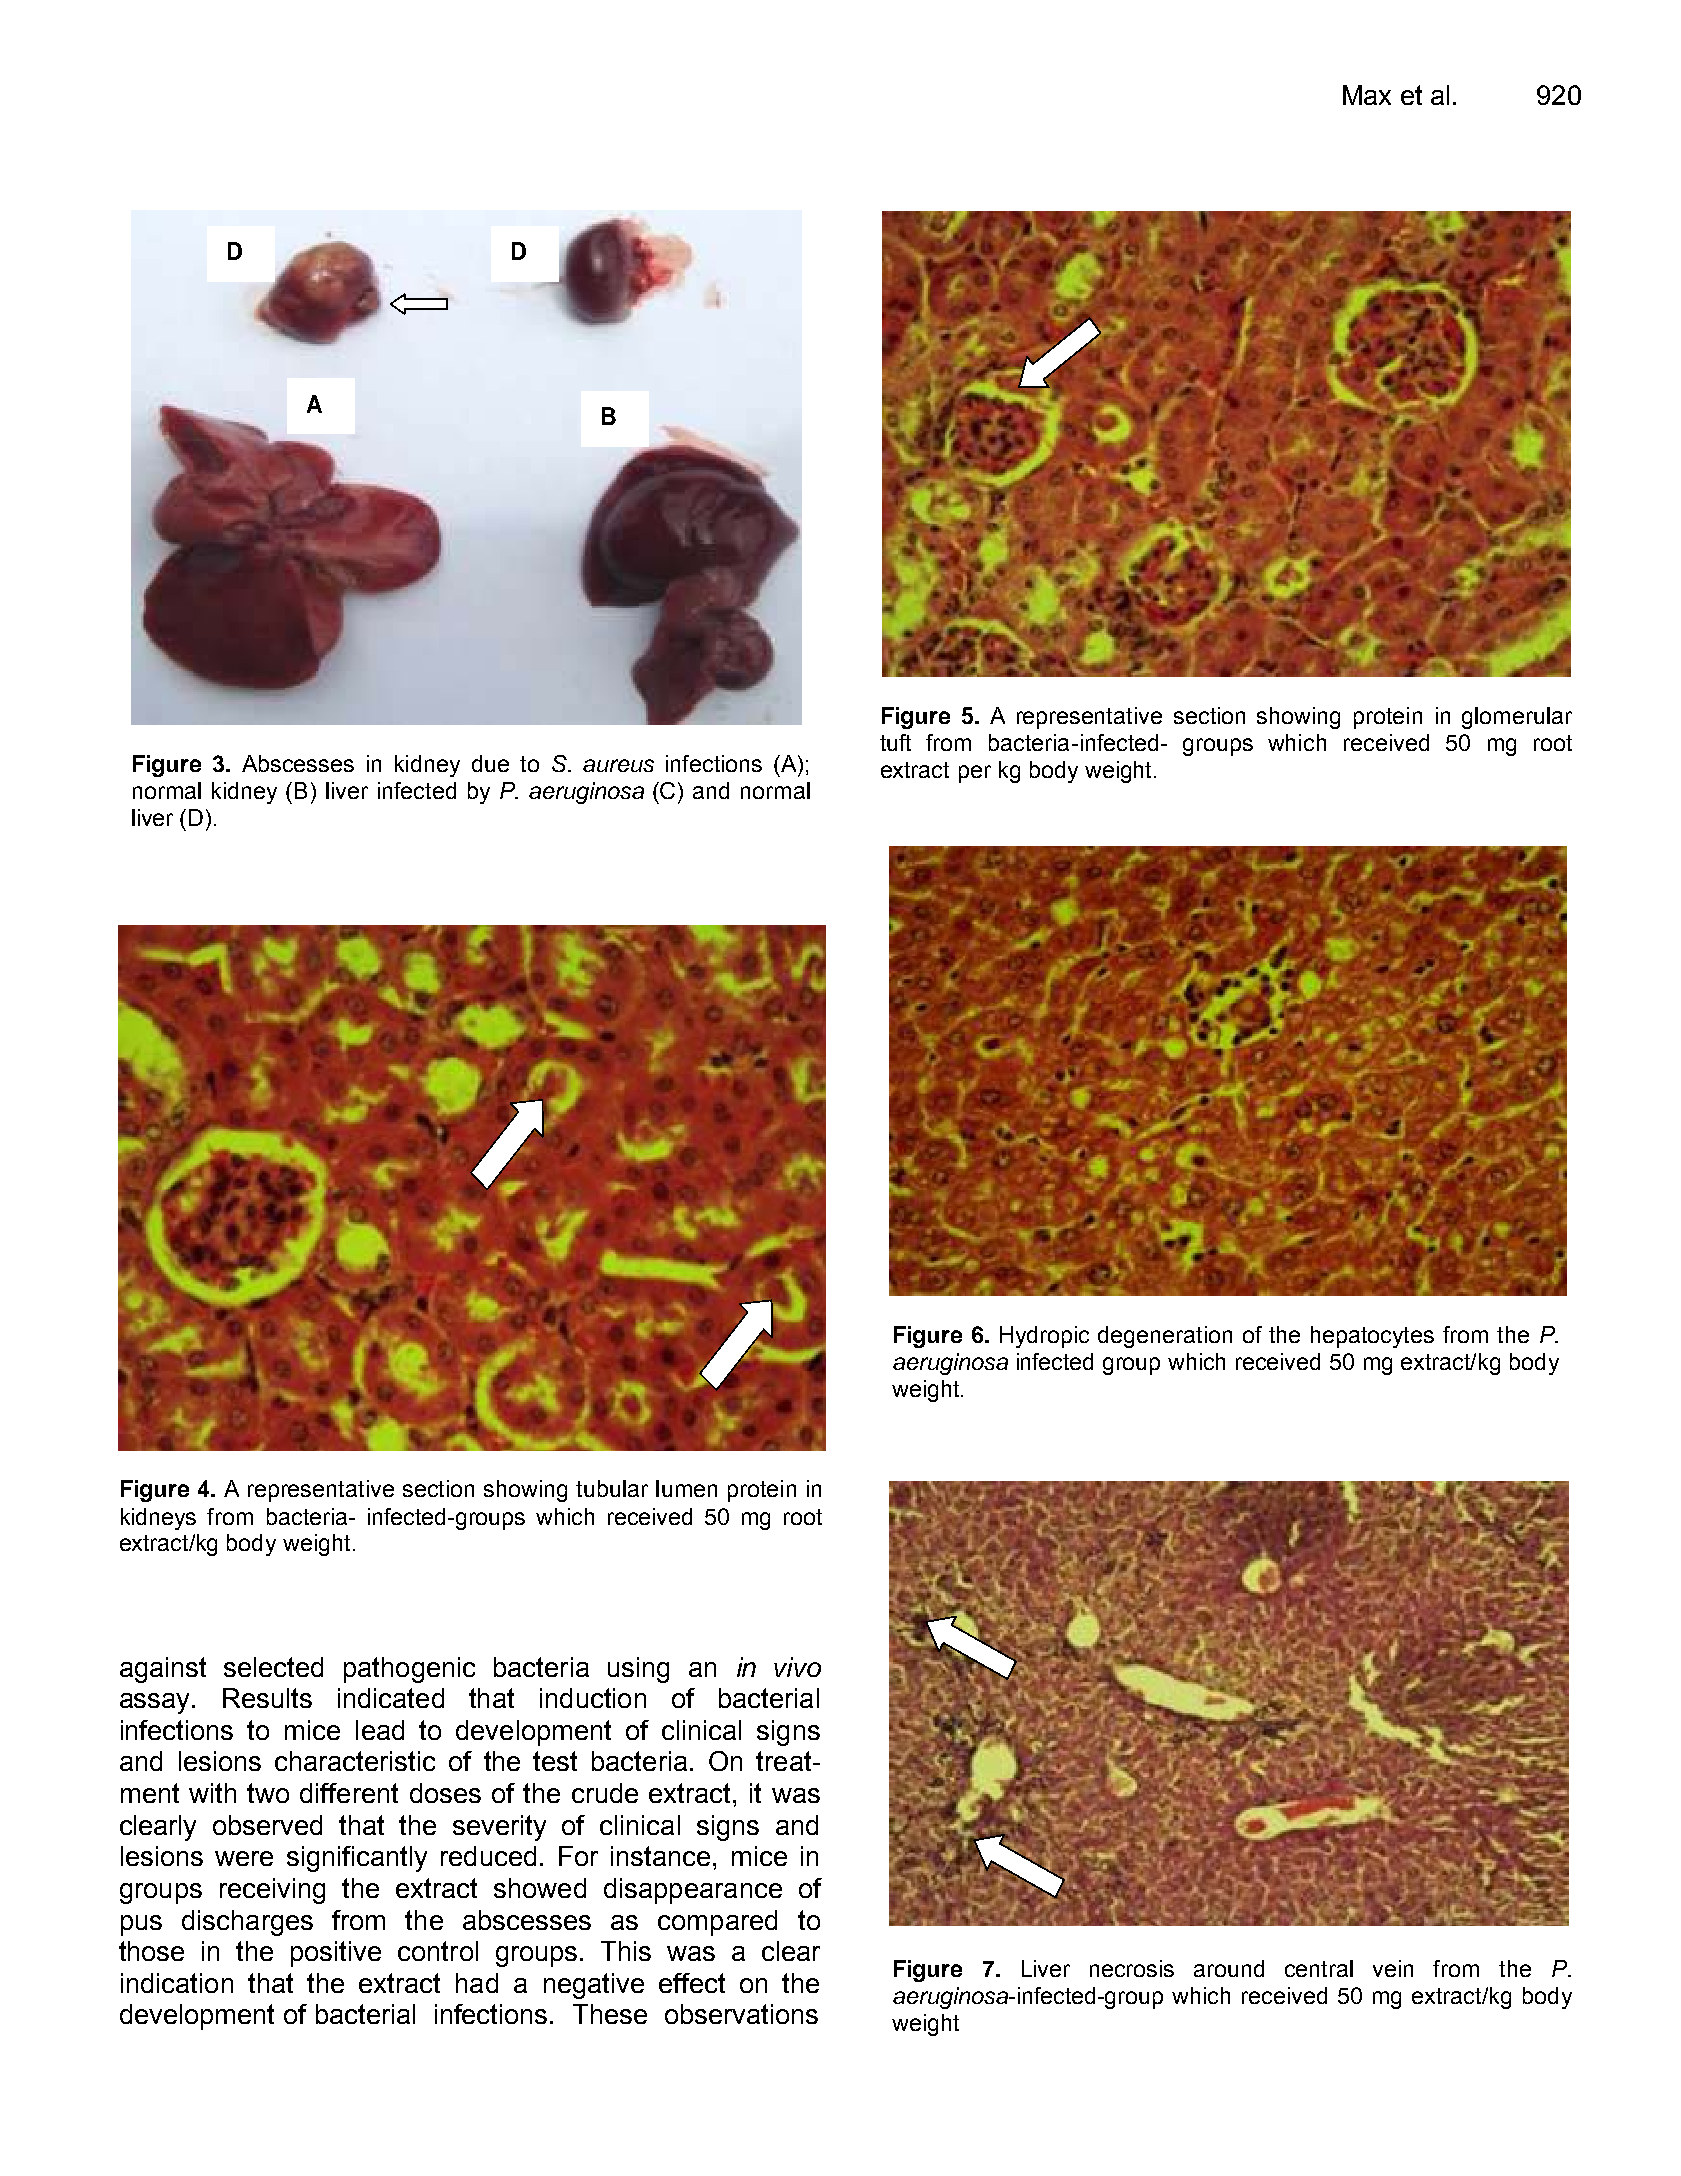 The height and width of the screenshot is (2176, 1681). I want to click on hepatocytes, so click(1372, 1337).
